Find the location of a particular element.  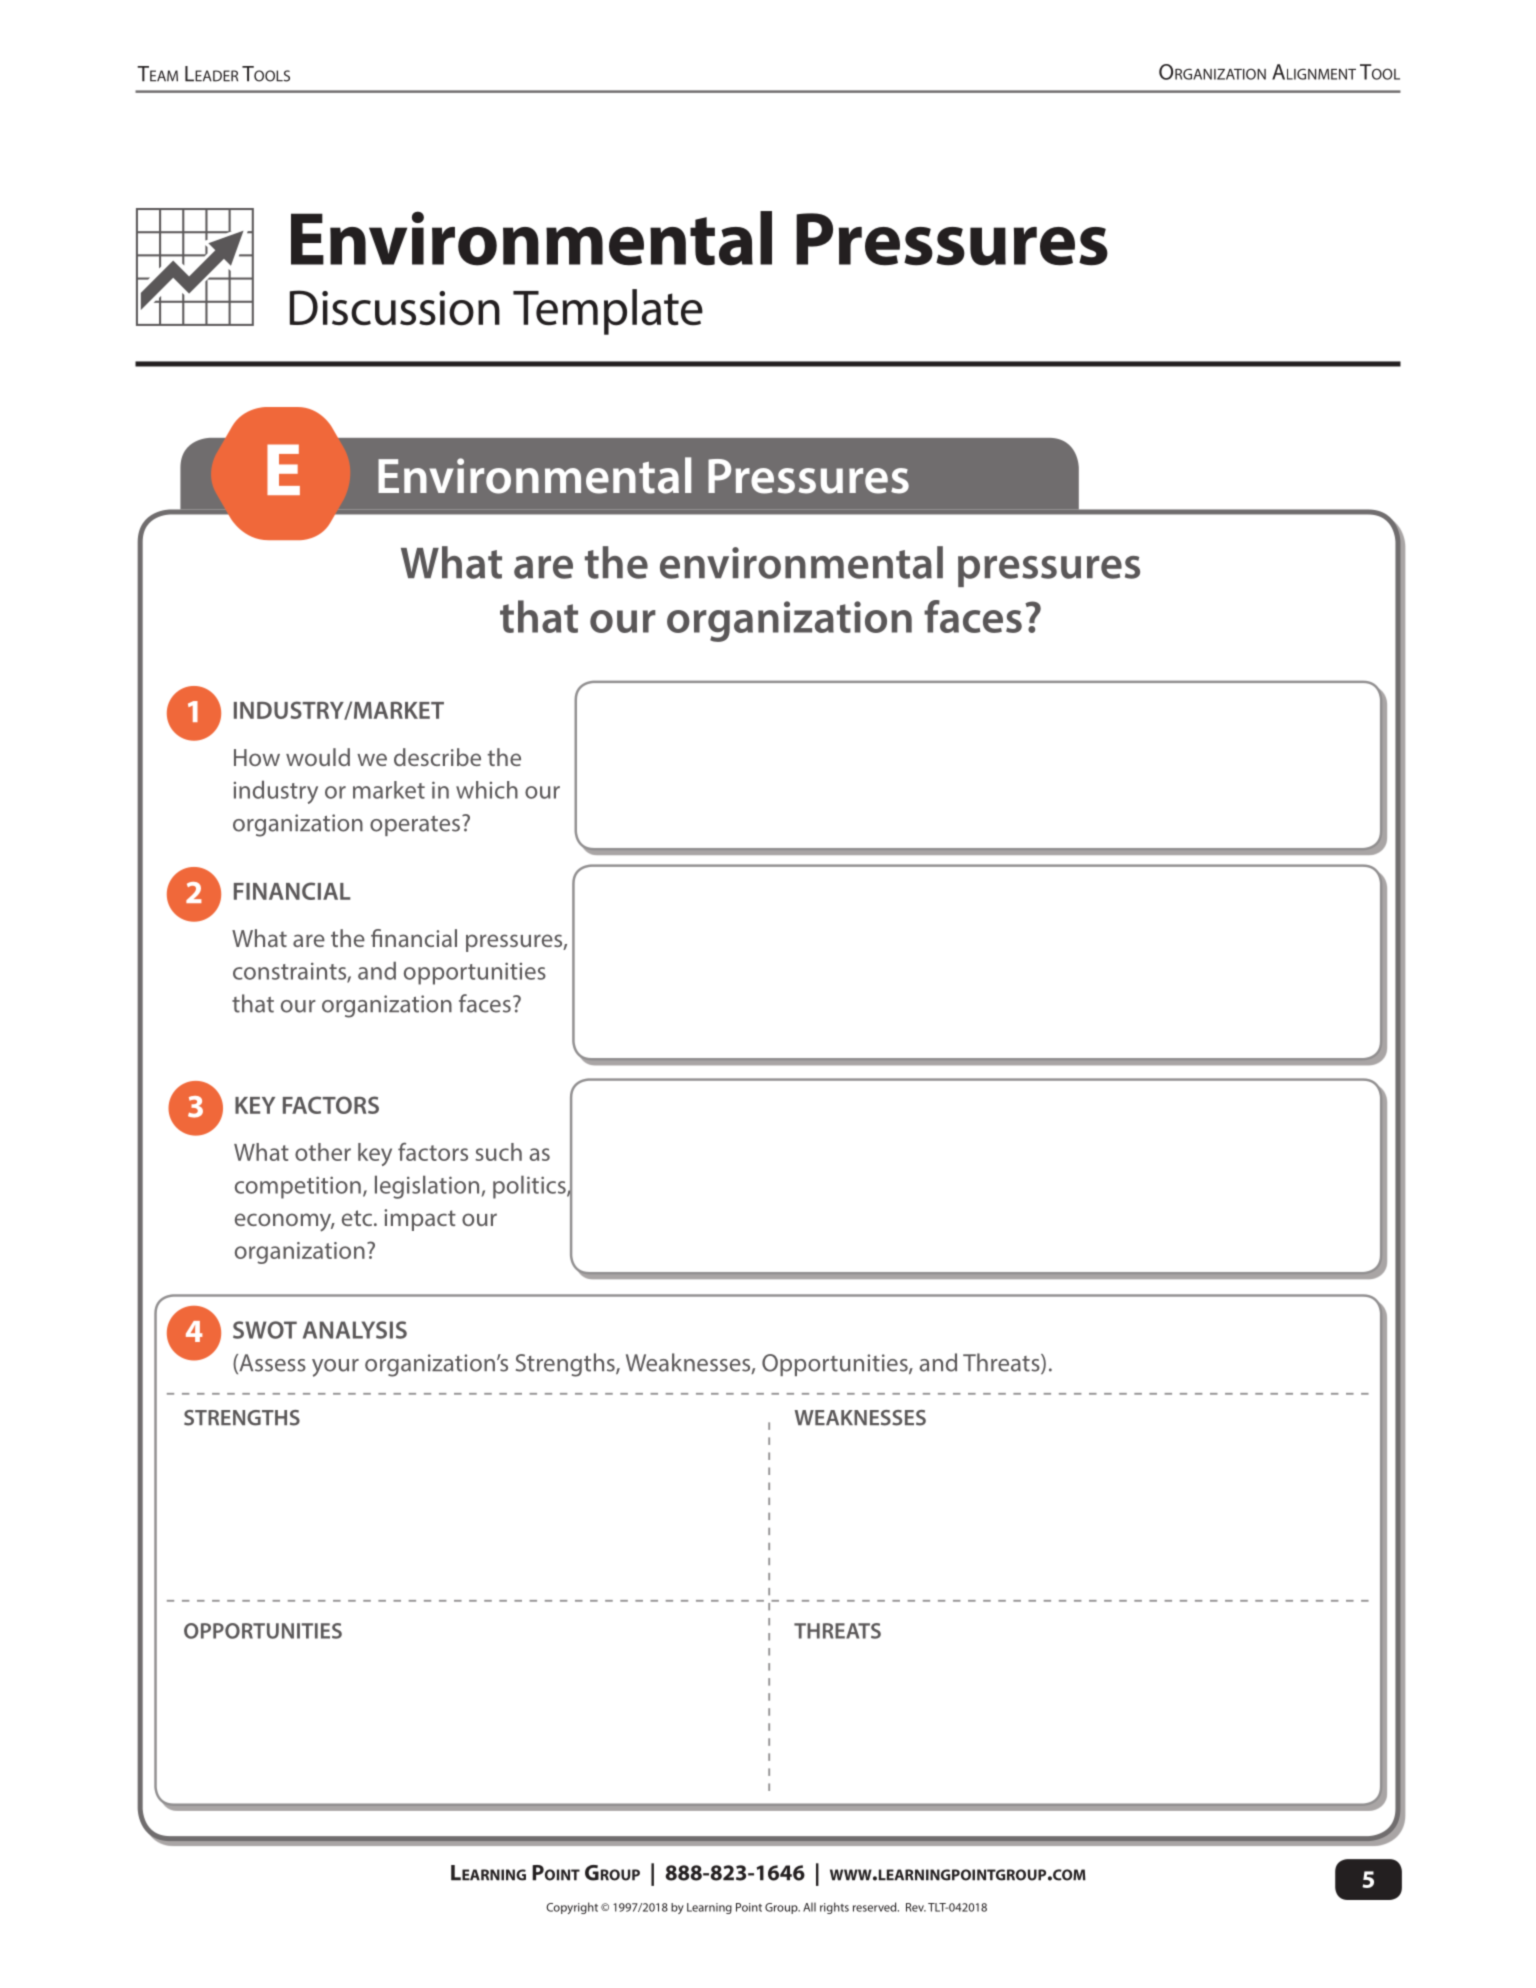

All is located at coordinates (809, 1907).
